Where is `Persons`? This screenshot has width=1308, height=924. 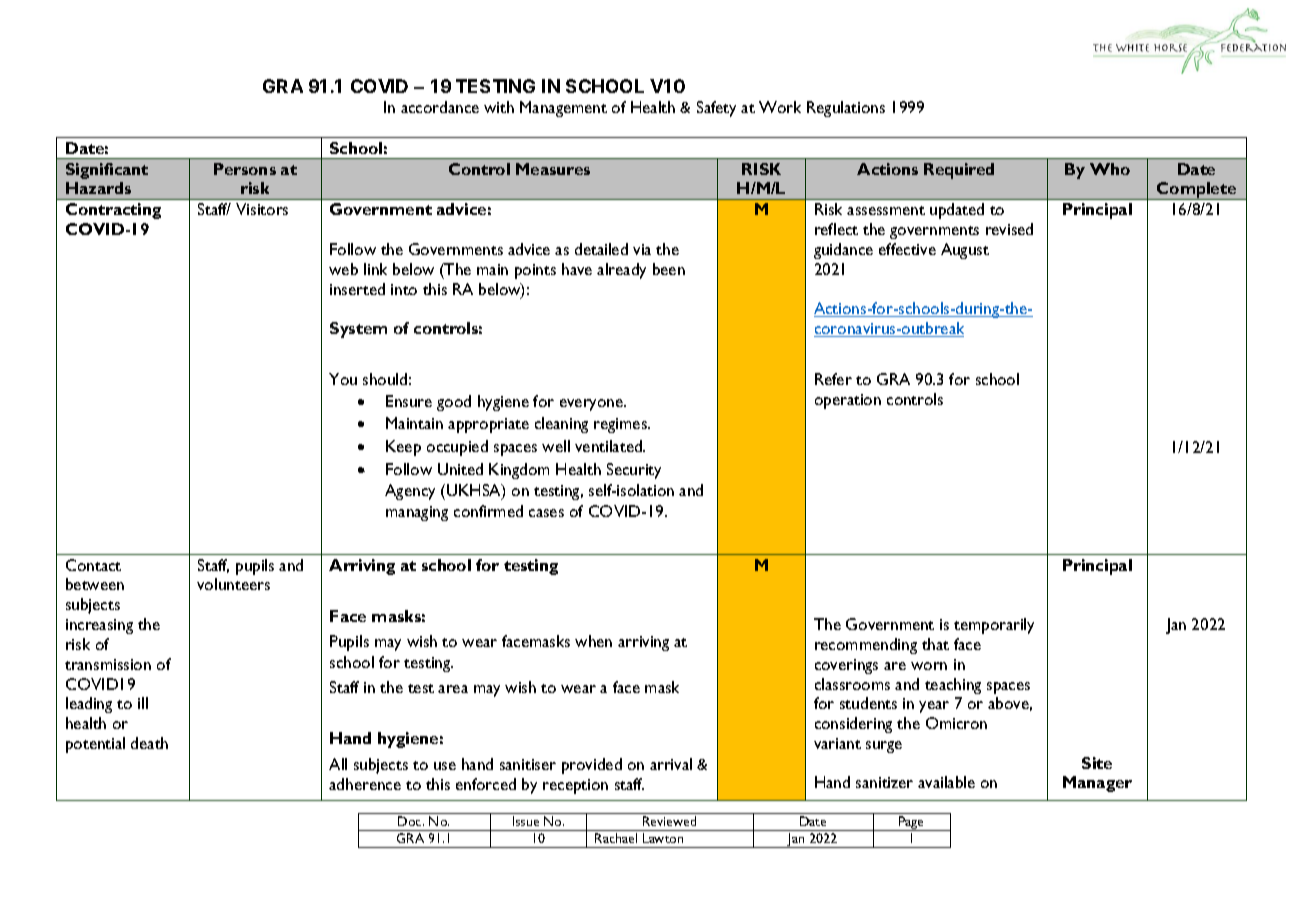 Persons is located at coordinates (245, 169).
